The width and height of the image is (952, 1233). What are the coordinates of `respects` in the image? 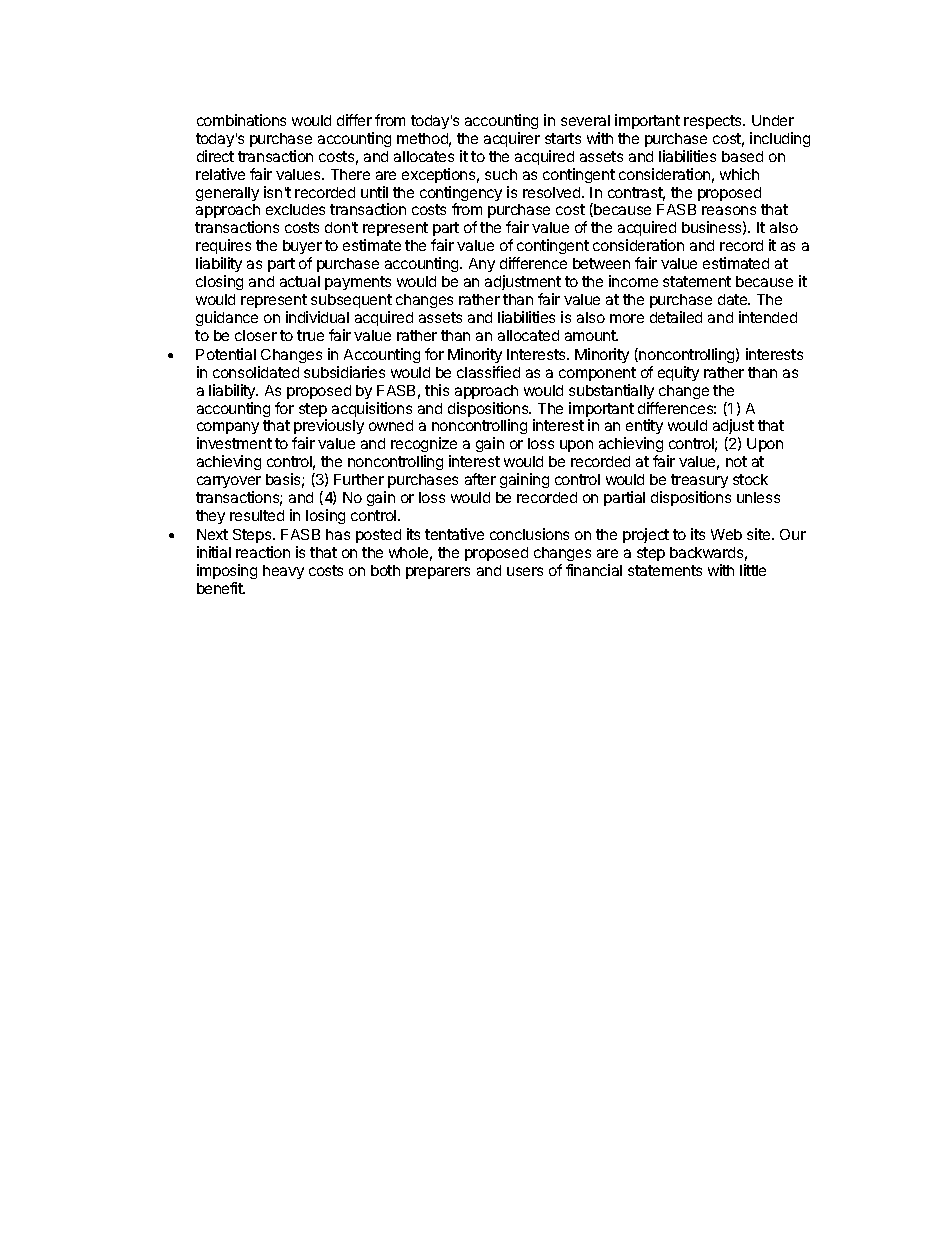 It's located at (714, 122).
